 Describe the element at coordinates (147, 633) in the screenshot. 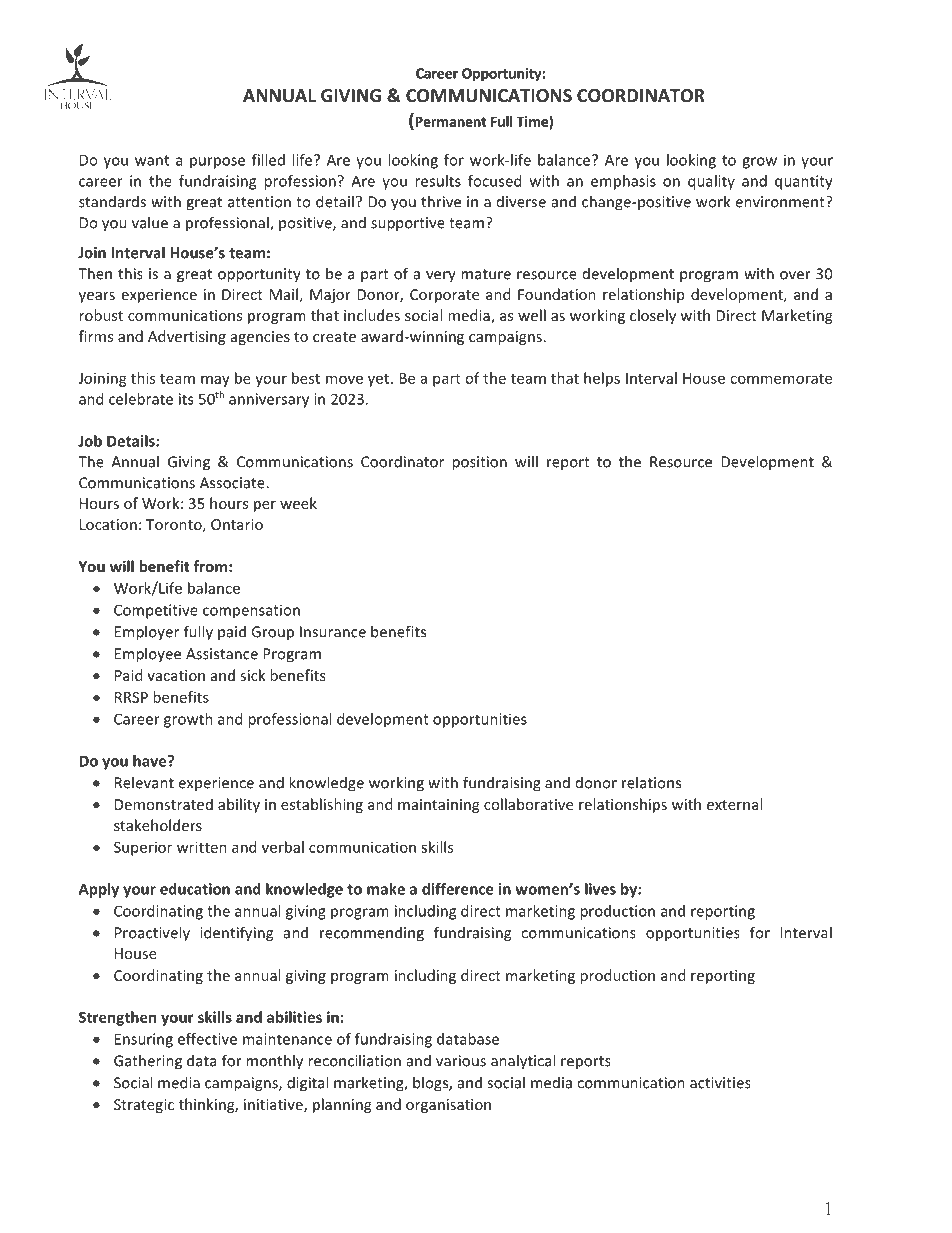

I see `Employer` at that location.
